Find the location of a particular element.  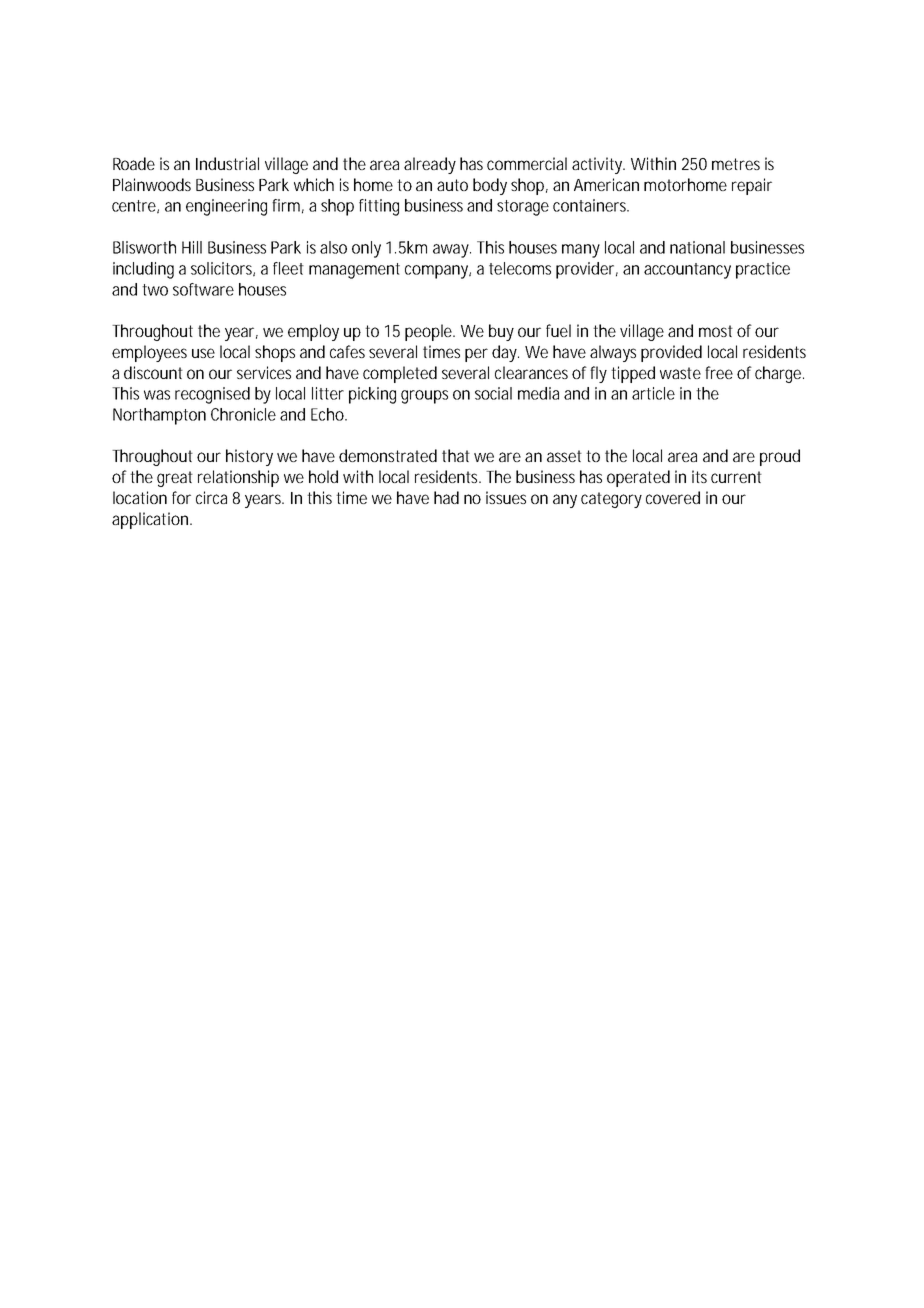

circa is located at coordinates (211, 497).
